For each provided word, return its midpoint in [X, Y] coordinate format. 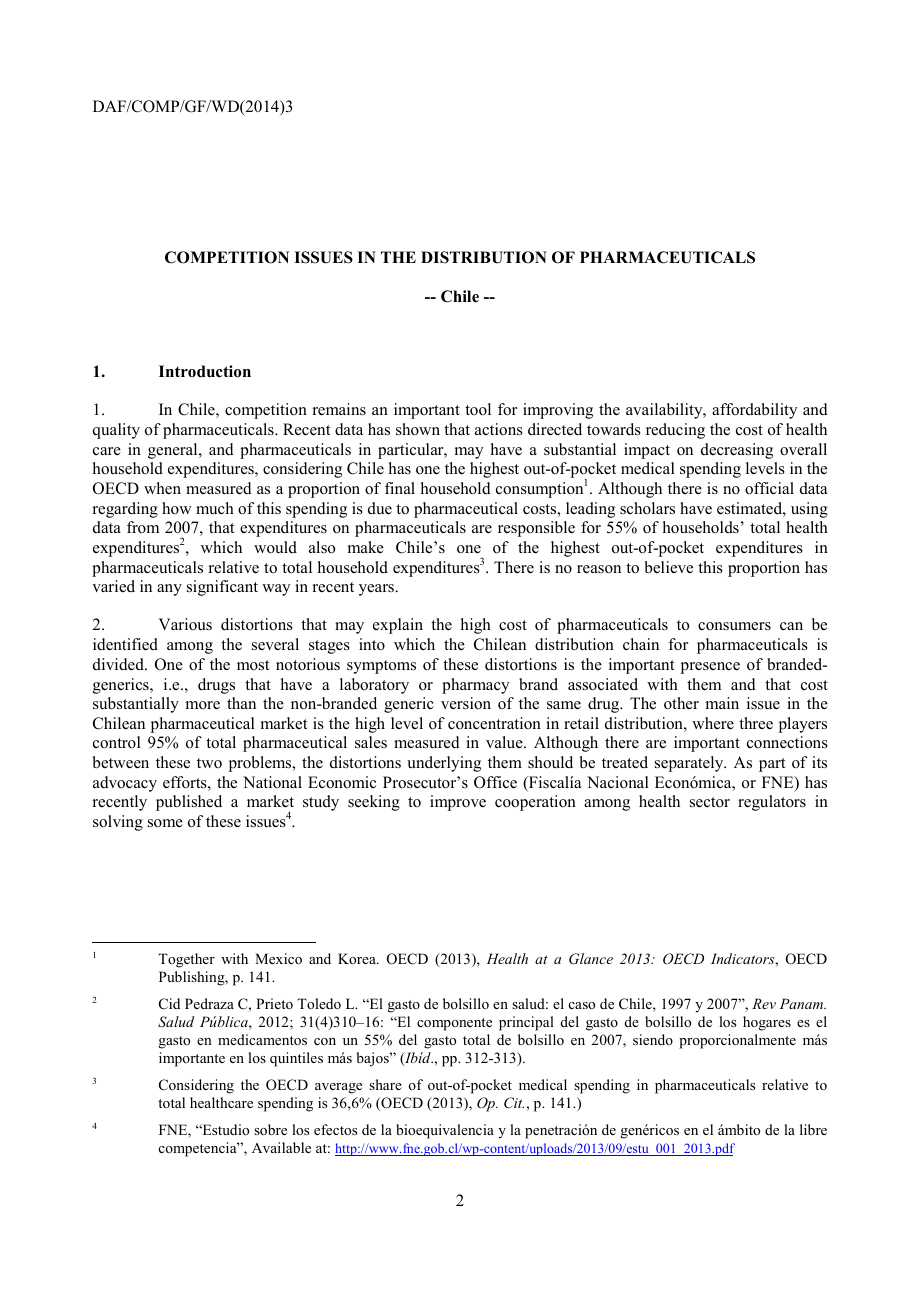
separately [690, 764]
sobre [270, 1129]
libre [813, 1129]
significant [222, 588]
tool [478, 409]
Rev [764, 1003]
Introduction [205, 371]
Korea [358, 958]
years [377, 590]
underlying [444, 764]
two [209, 763]
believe [669, 567]
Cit [514, 1103]
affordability [754, 411]
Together [186, 960]
